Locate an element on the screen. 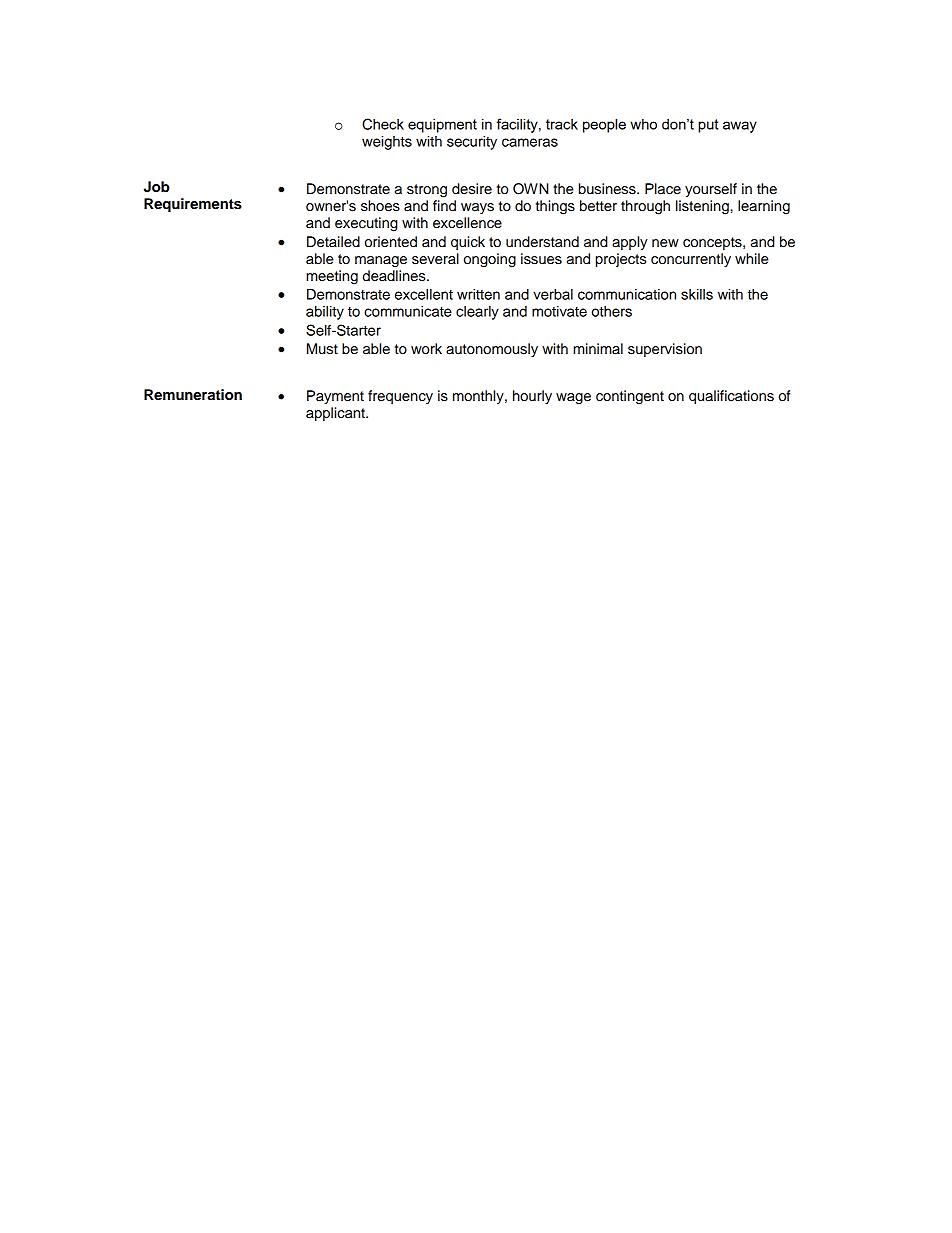 The image size is (952, 1233). put is located at coordinates (708, 126).
